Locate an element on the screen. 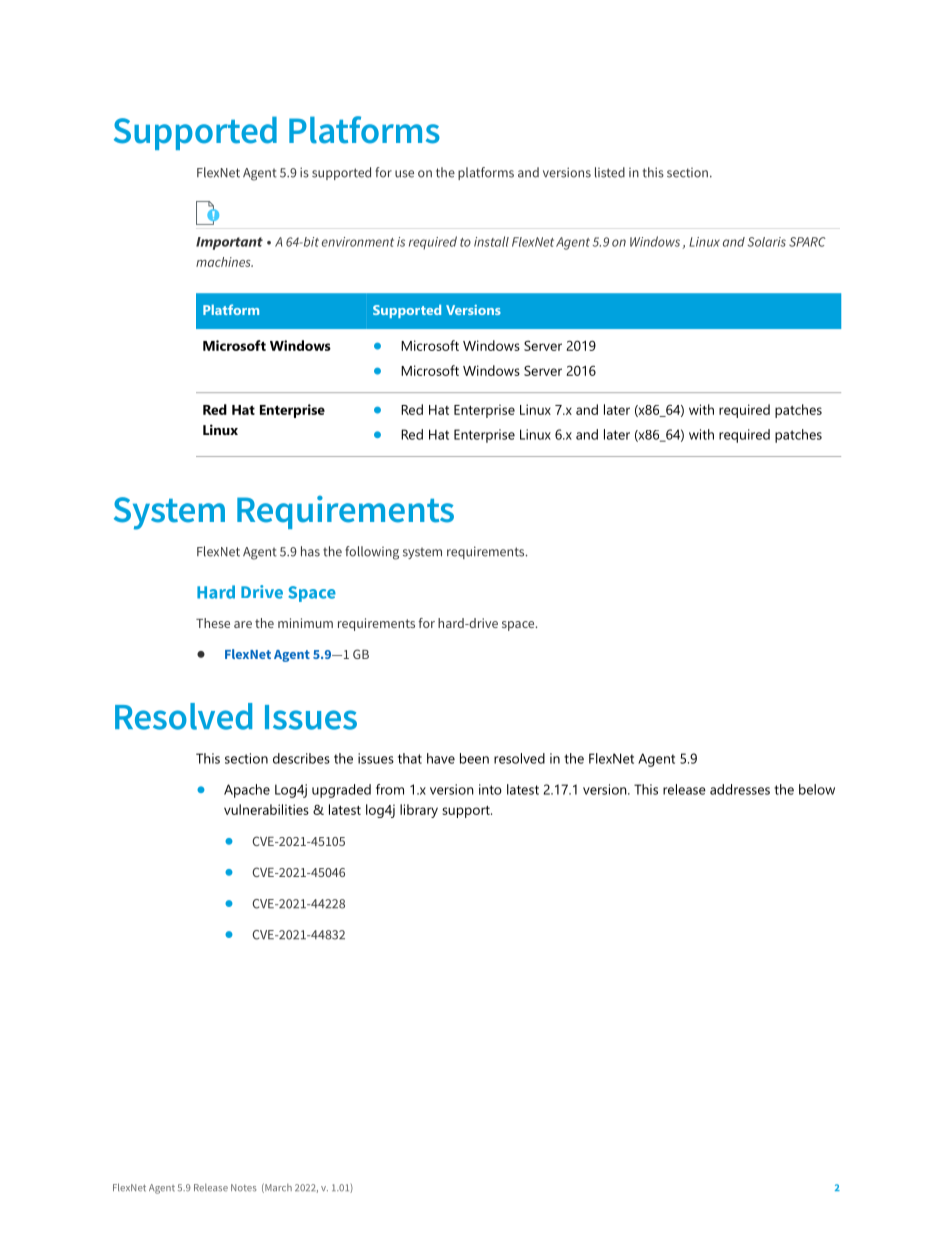  install is located at coordinates (491, 241).
